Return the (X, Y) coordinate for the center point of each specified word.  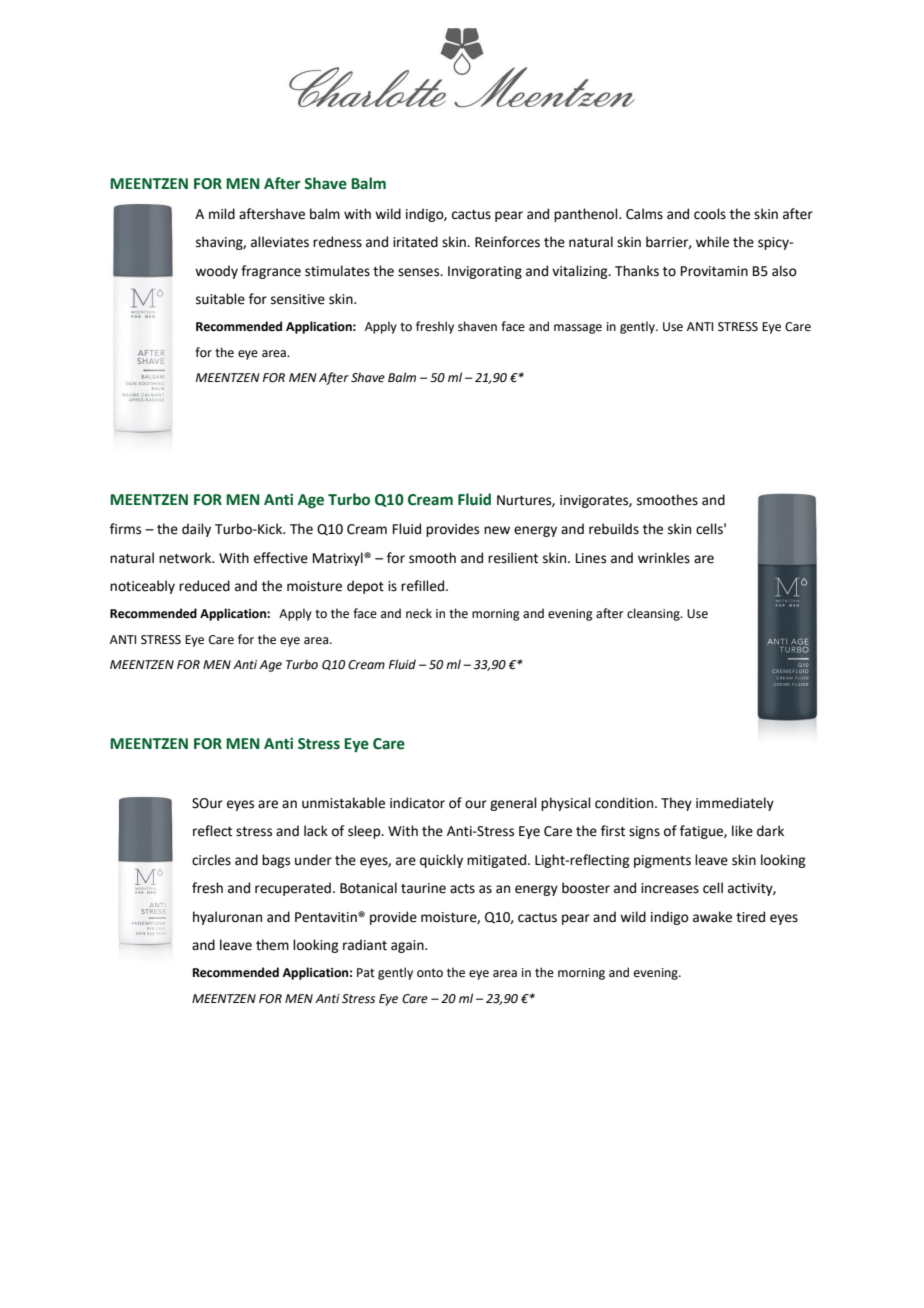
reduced (204, 586)
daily (196, 530)
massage (578, 329)
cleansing (654, 614)
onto (430, 973)
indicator (417, 803)
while (712, 242)
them (272, 945)
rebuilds (614, 529)
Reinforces (507, 242)
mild (222, 214)
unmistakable (343, 803)
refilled (424, 586)
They (676, 804)
